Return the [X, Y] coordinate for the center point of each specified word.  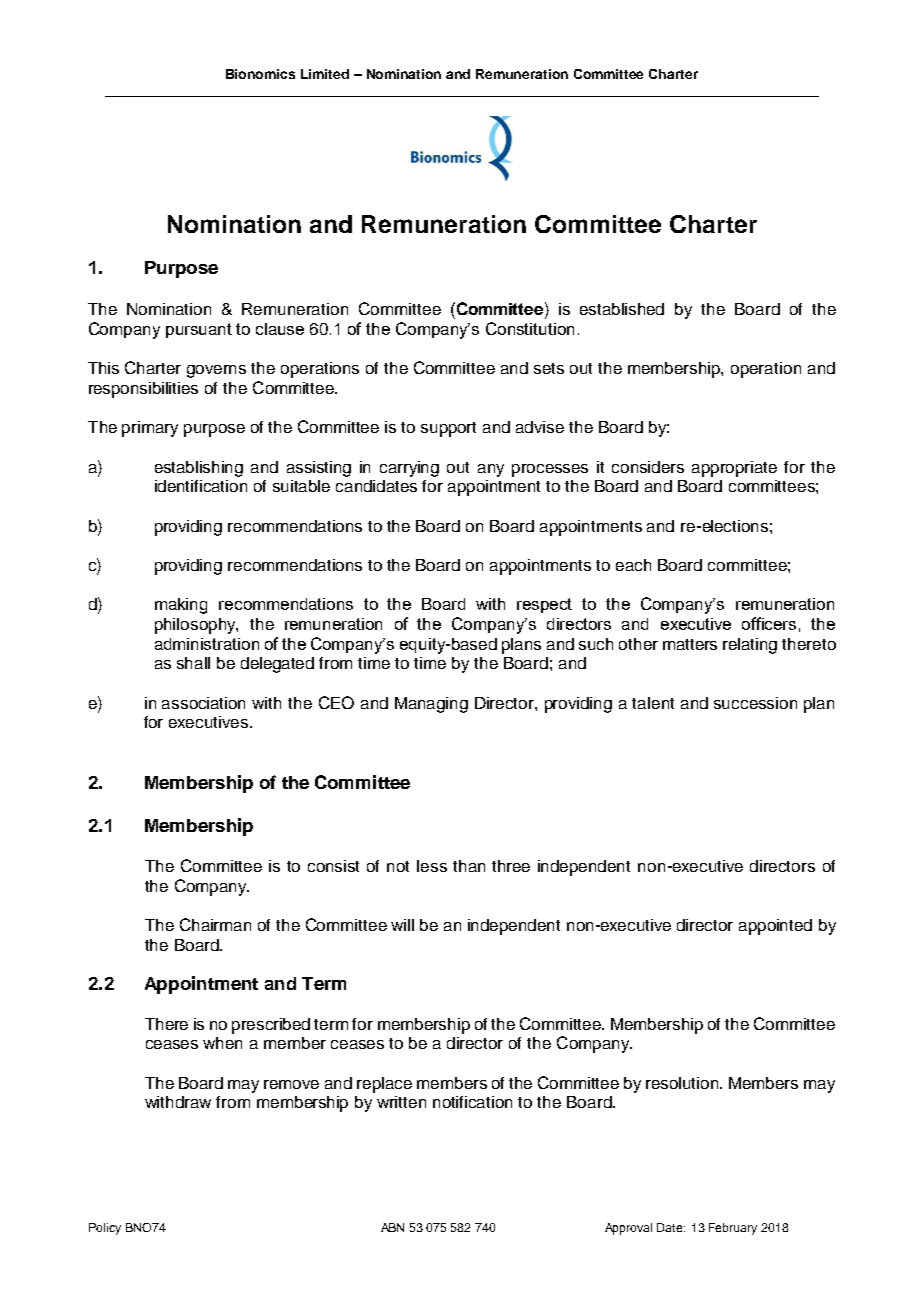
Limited [325, 74]
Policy [105, 1229]
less [432, 866]
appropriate [734, 469]
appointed [775, 927]
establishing [199, 469]
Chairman [215, 924]
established [622, 309]
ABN [392, 1227]
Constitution [530, 328]
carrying [409, 469]
